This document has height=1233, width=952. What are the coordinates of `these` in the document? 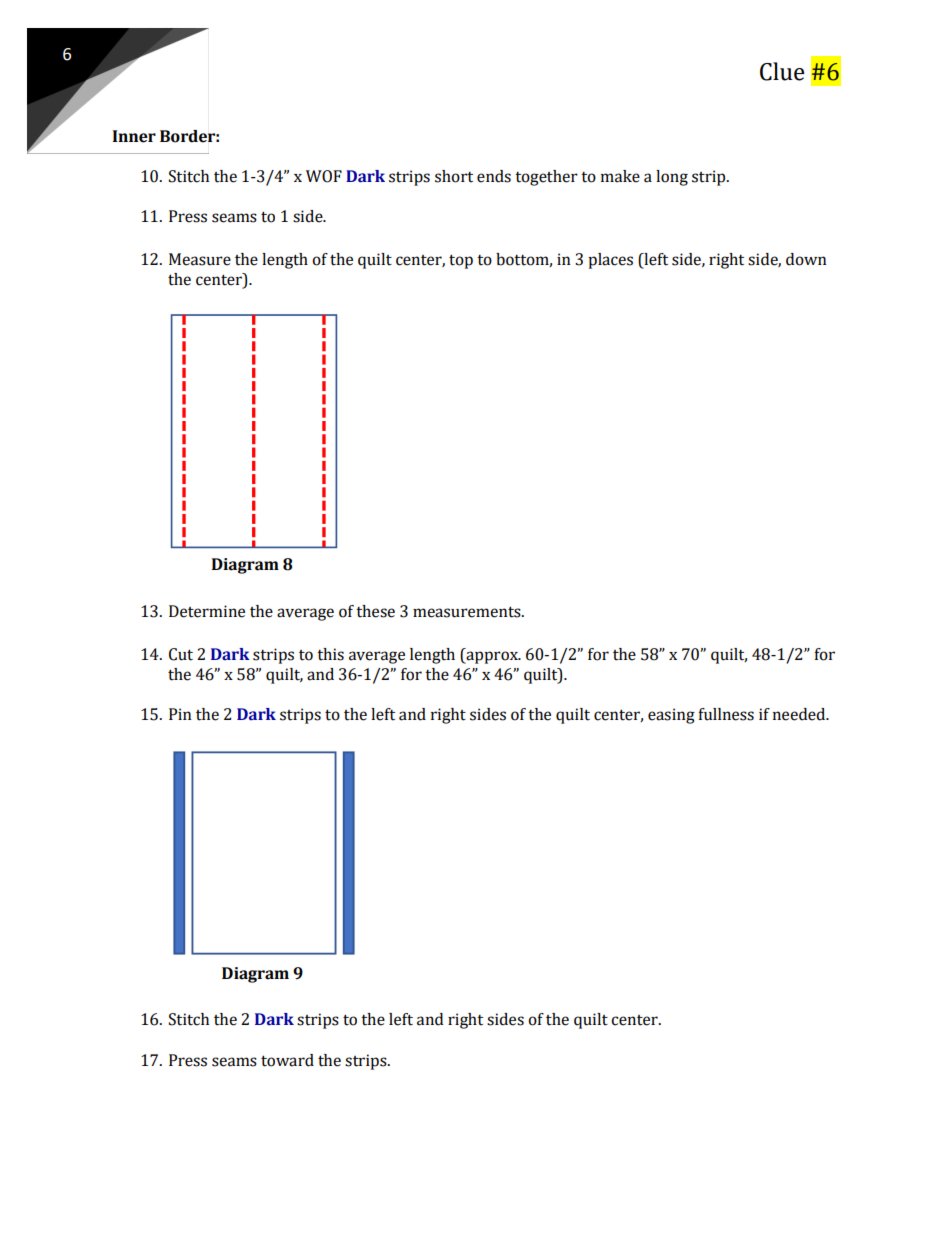 It's located at (375, 611).
